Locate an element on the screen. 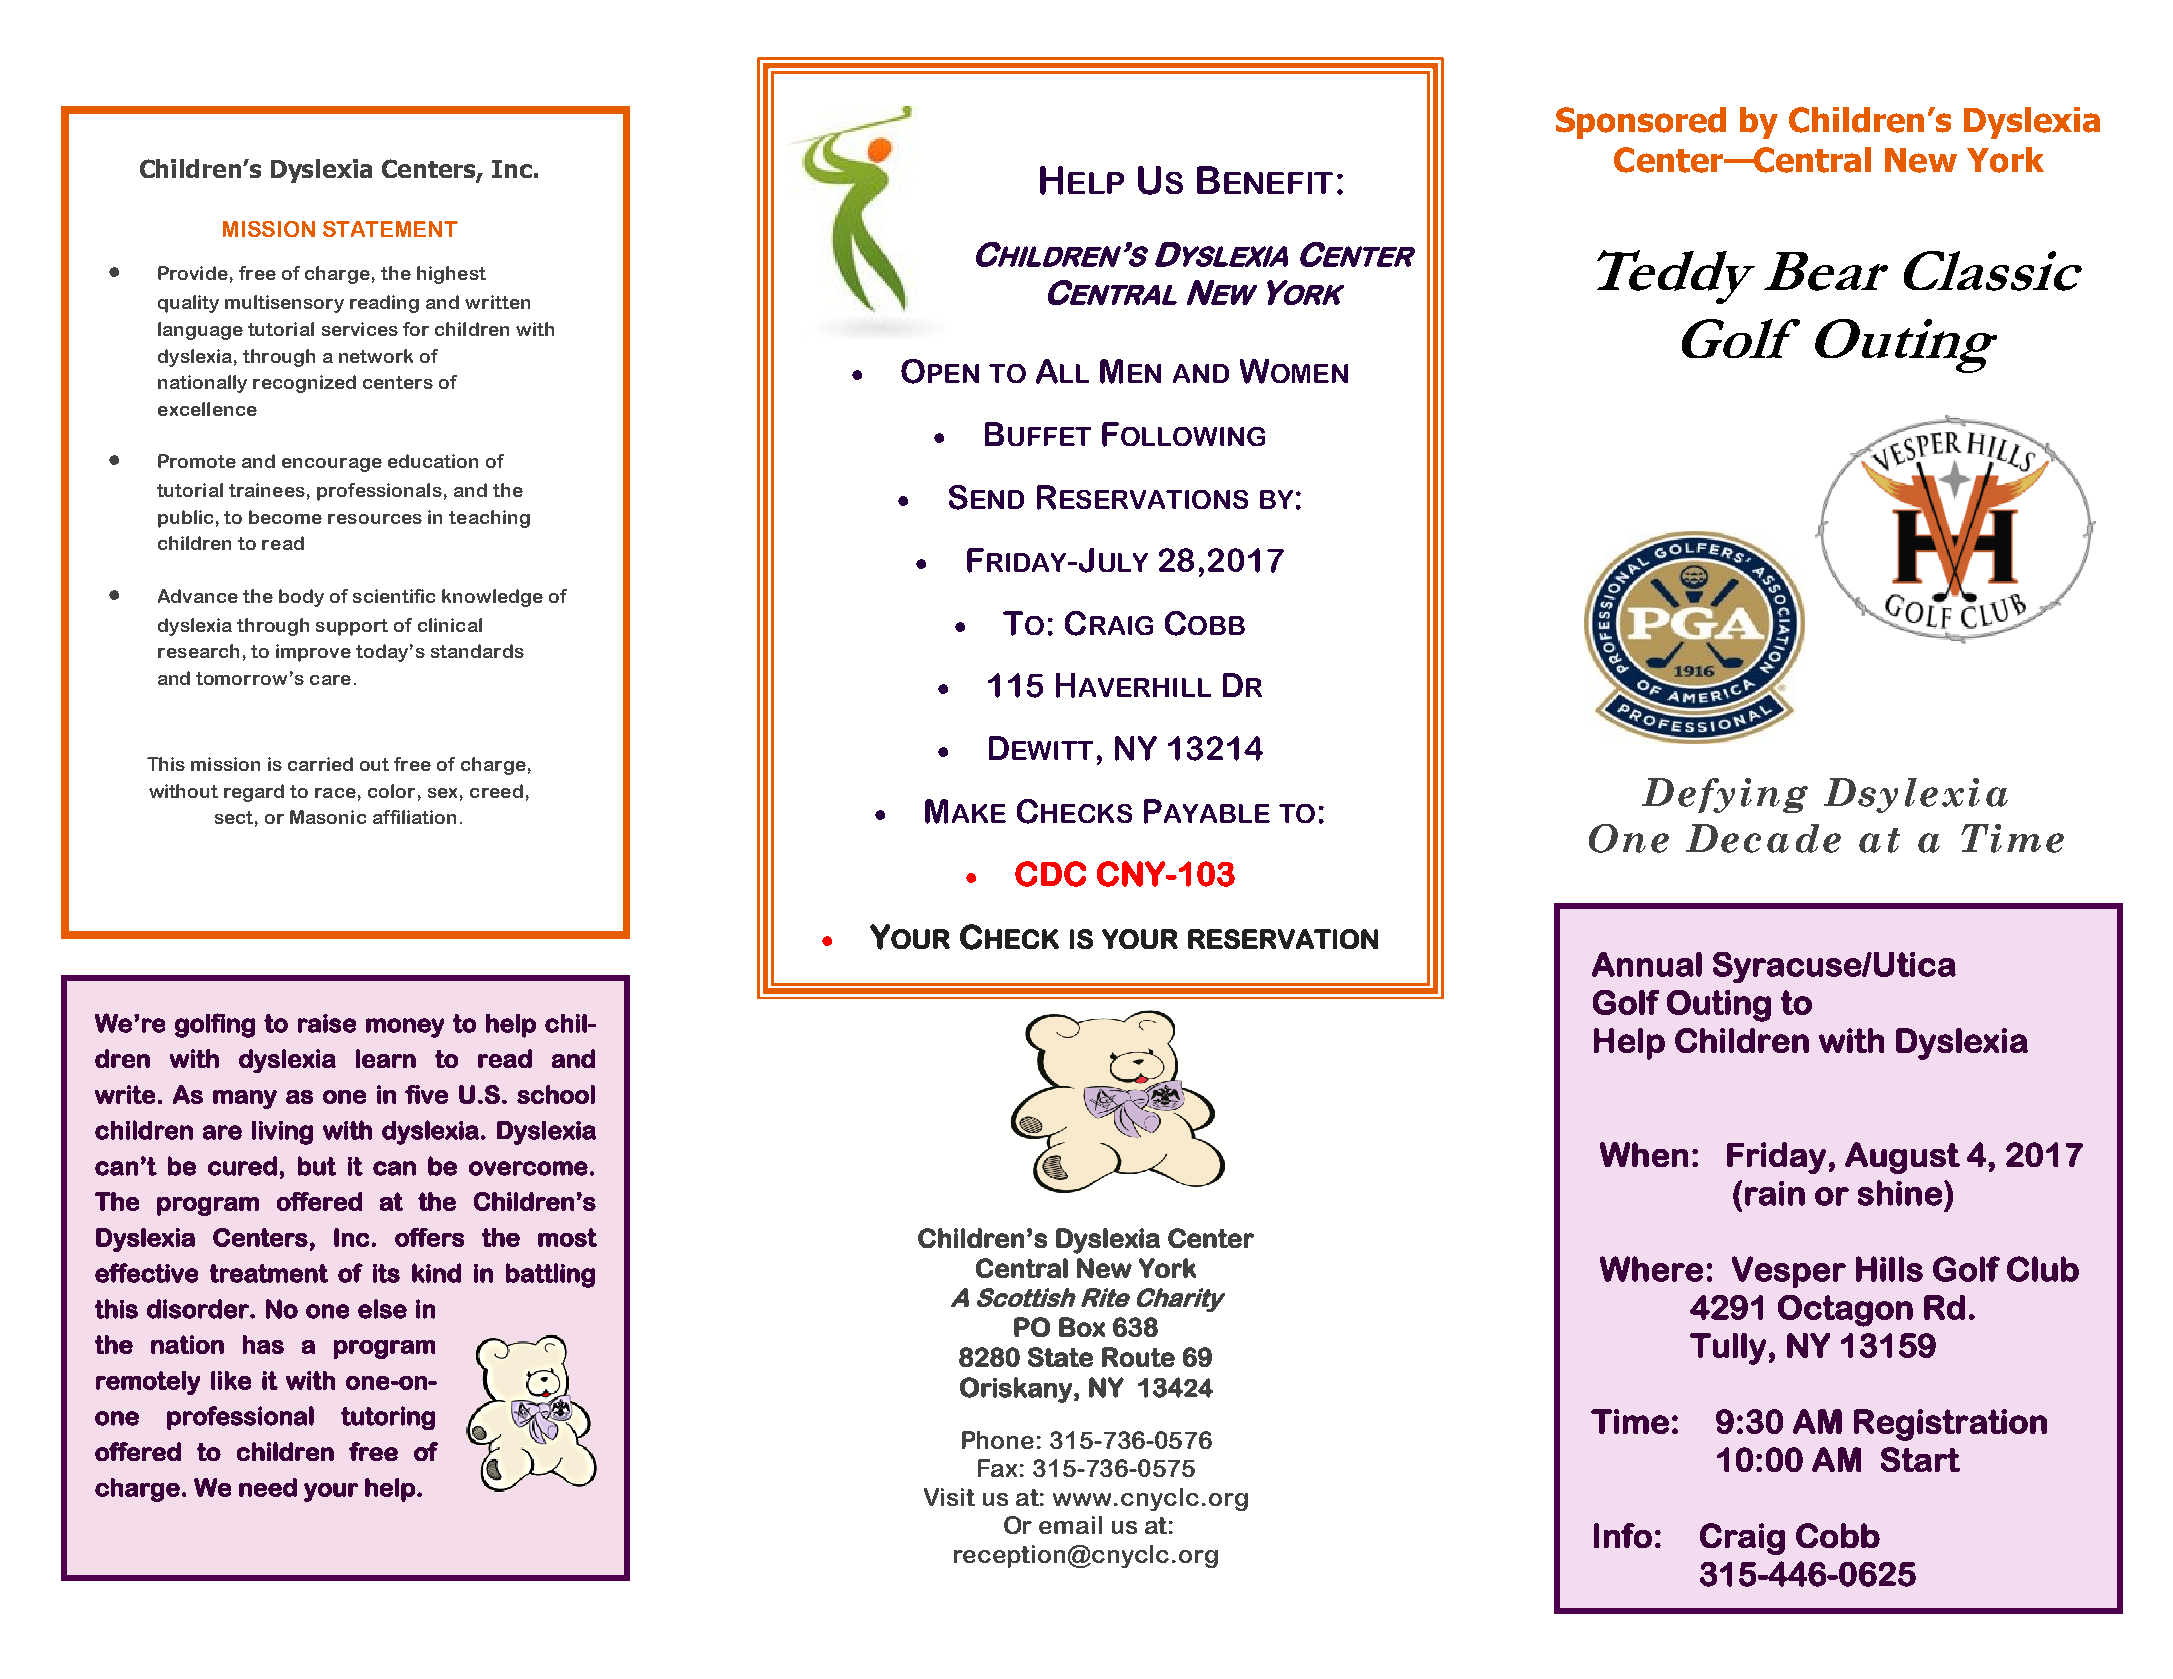 The image size is (2173, 1679). Defying is located at coordinates (1725, 795).
